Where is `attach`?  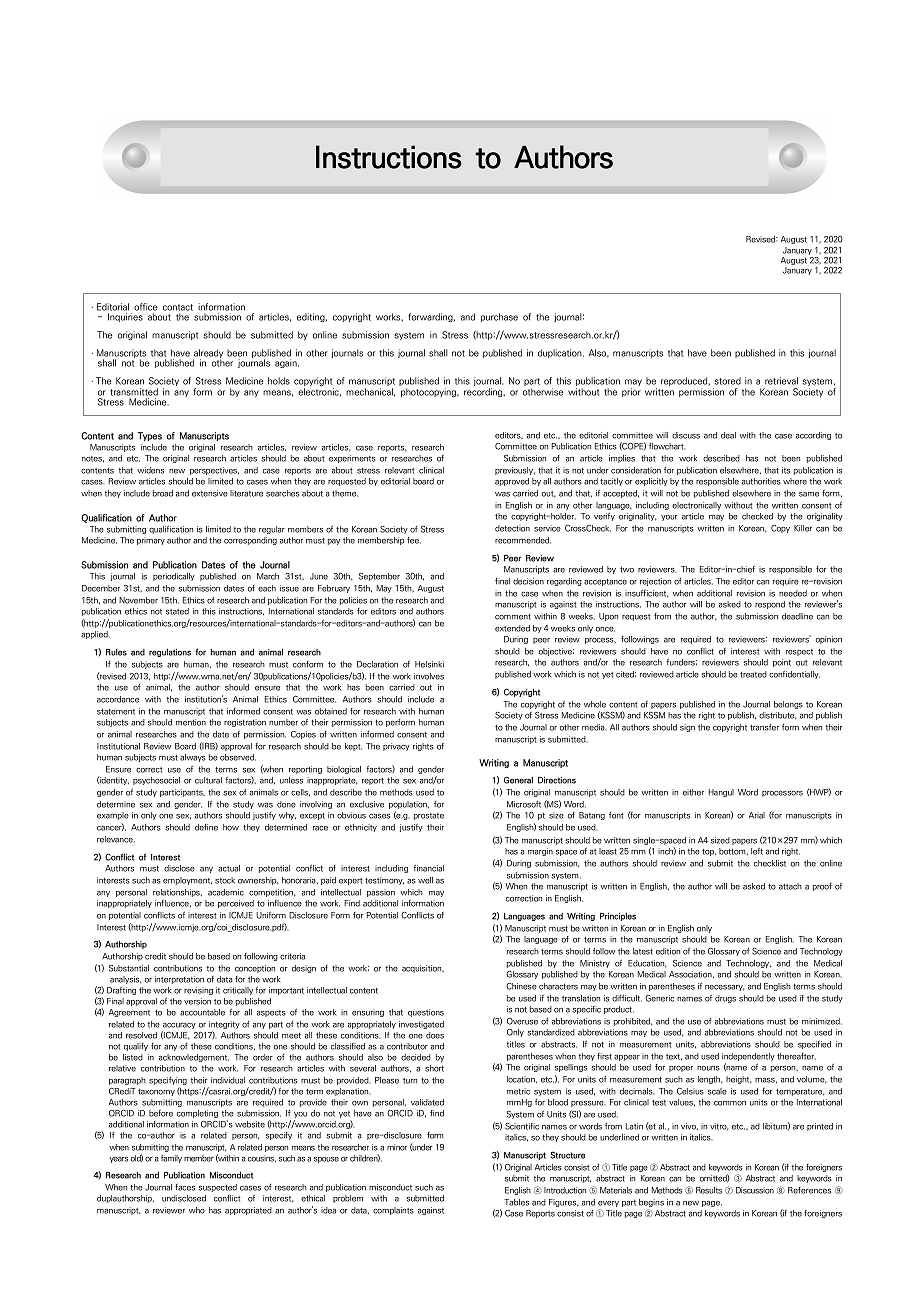 attach is located at coordinates (790, 886).
